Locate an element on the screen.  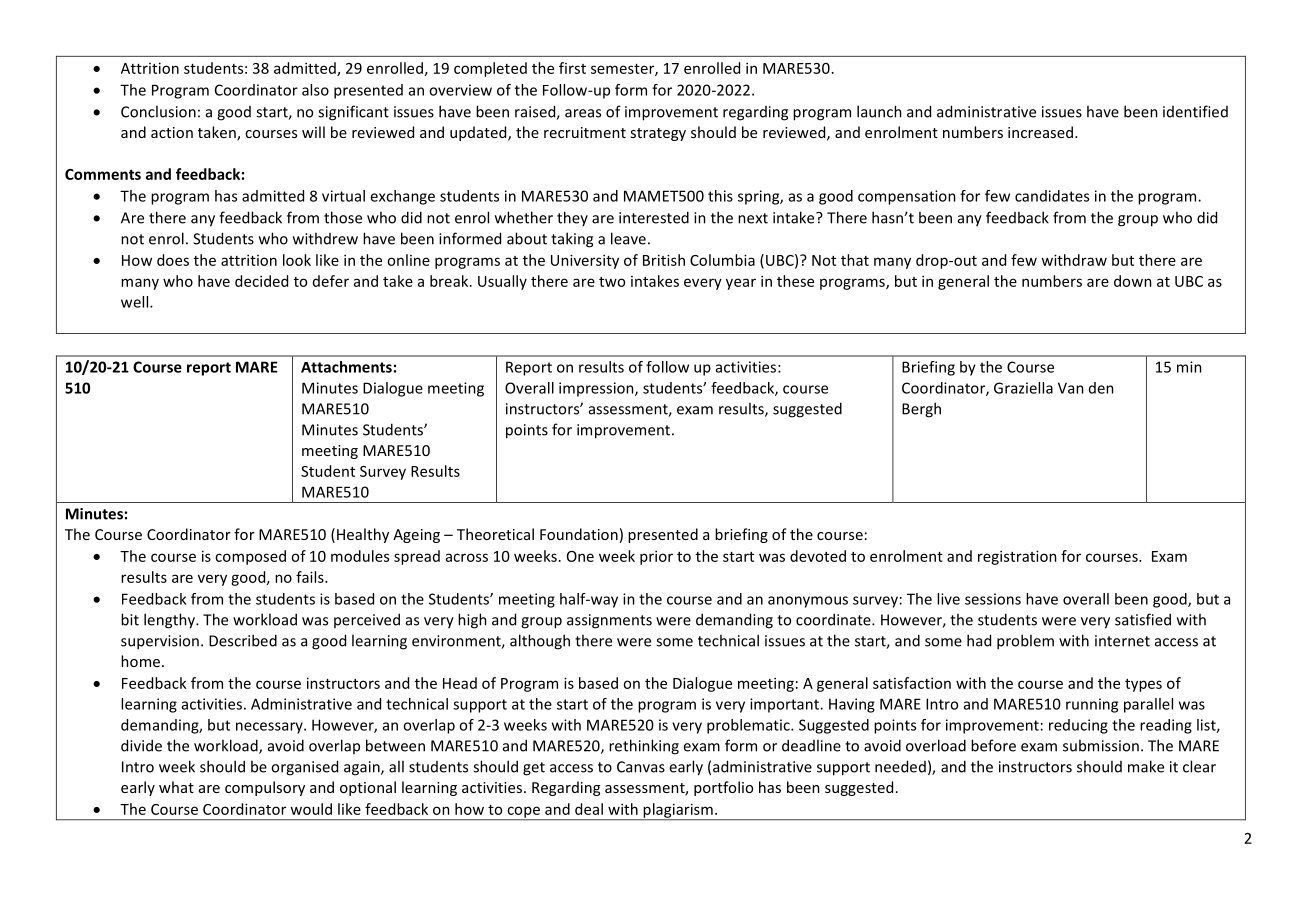
also is located at coordinates (315, 90).
